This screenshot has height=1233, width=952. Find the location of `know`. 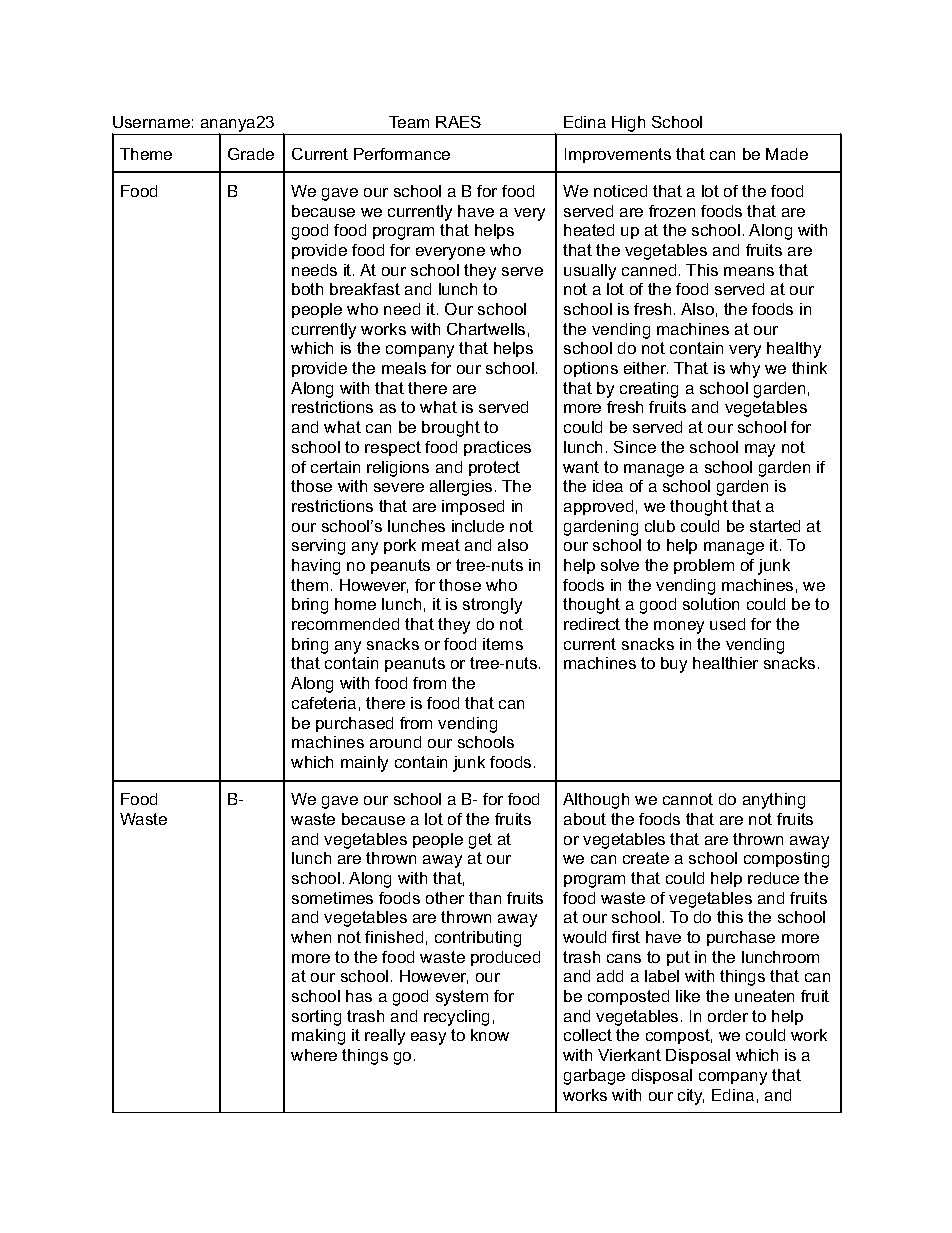

know is located at coordinates (490, 1035).
